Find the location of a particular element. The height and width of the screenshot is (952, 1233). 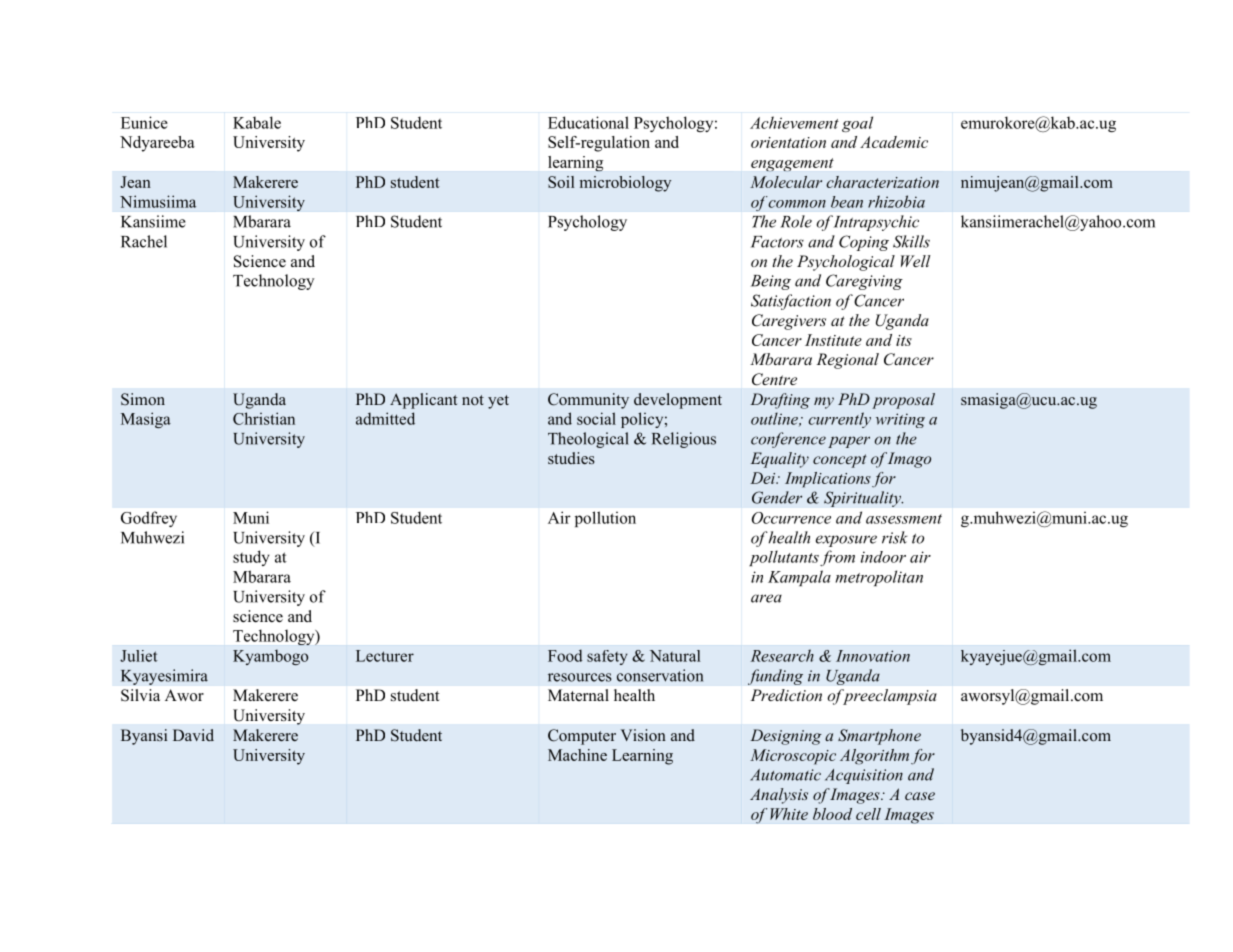

Kampala is located at coordinates (799, 578).
